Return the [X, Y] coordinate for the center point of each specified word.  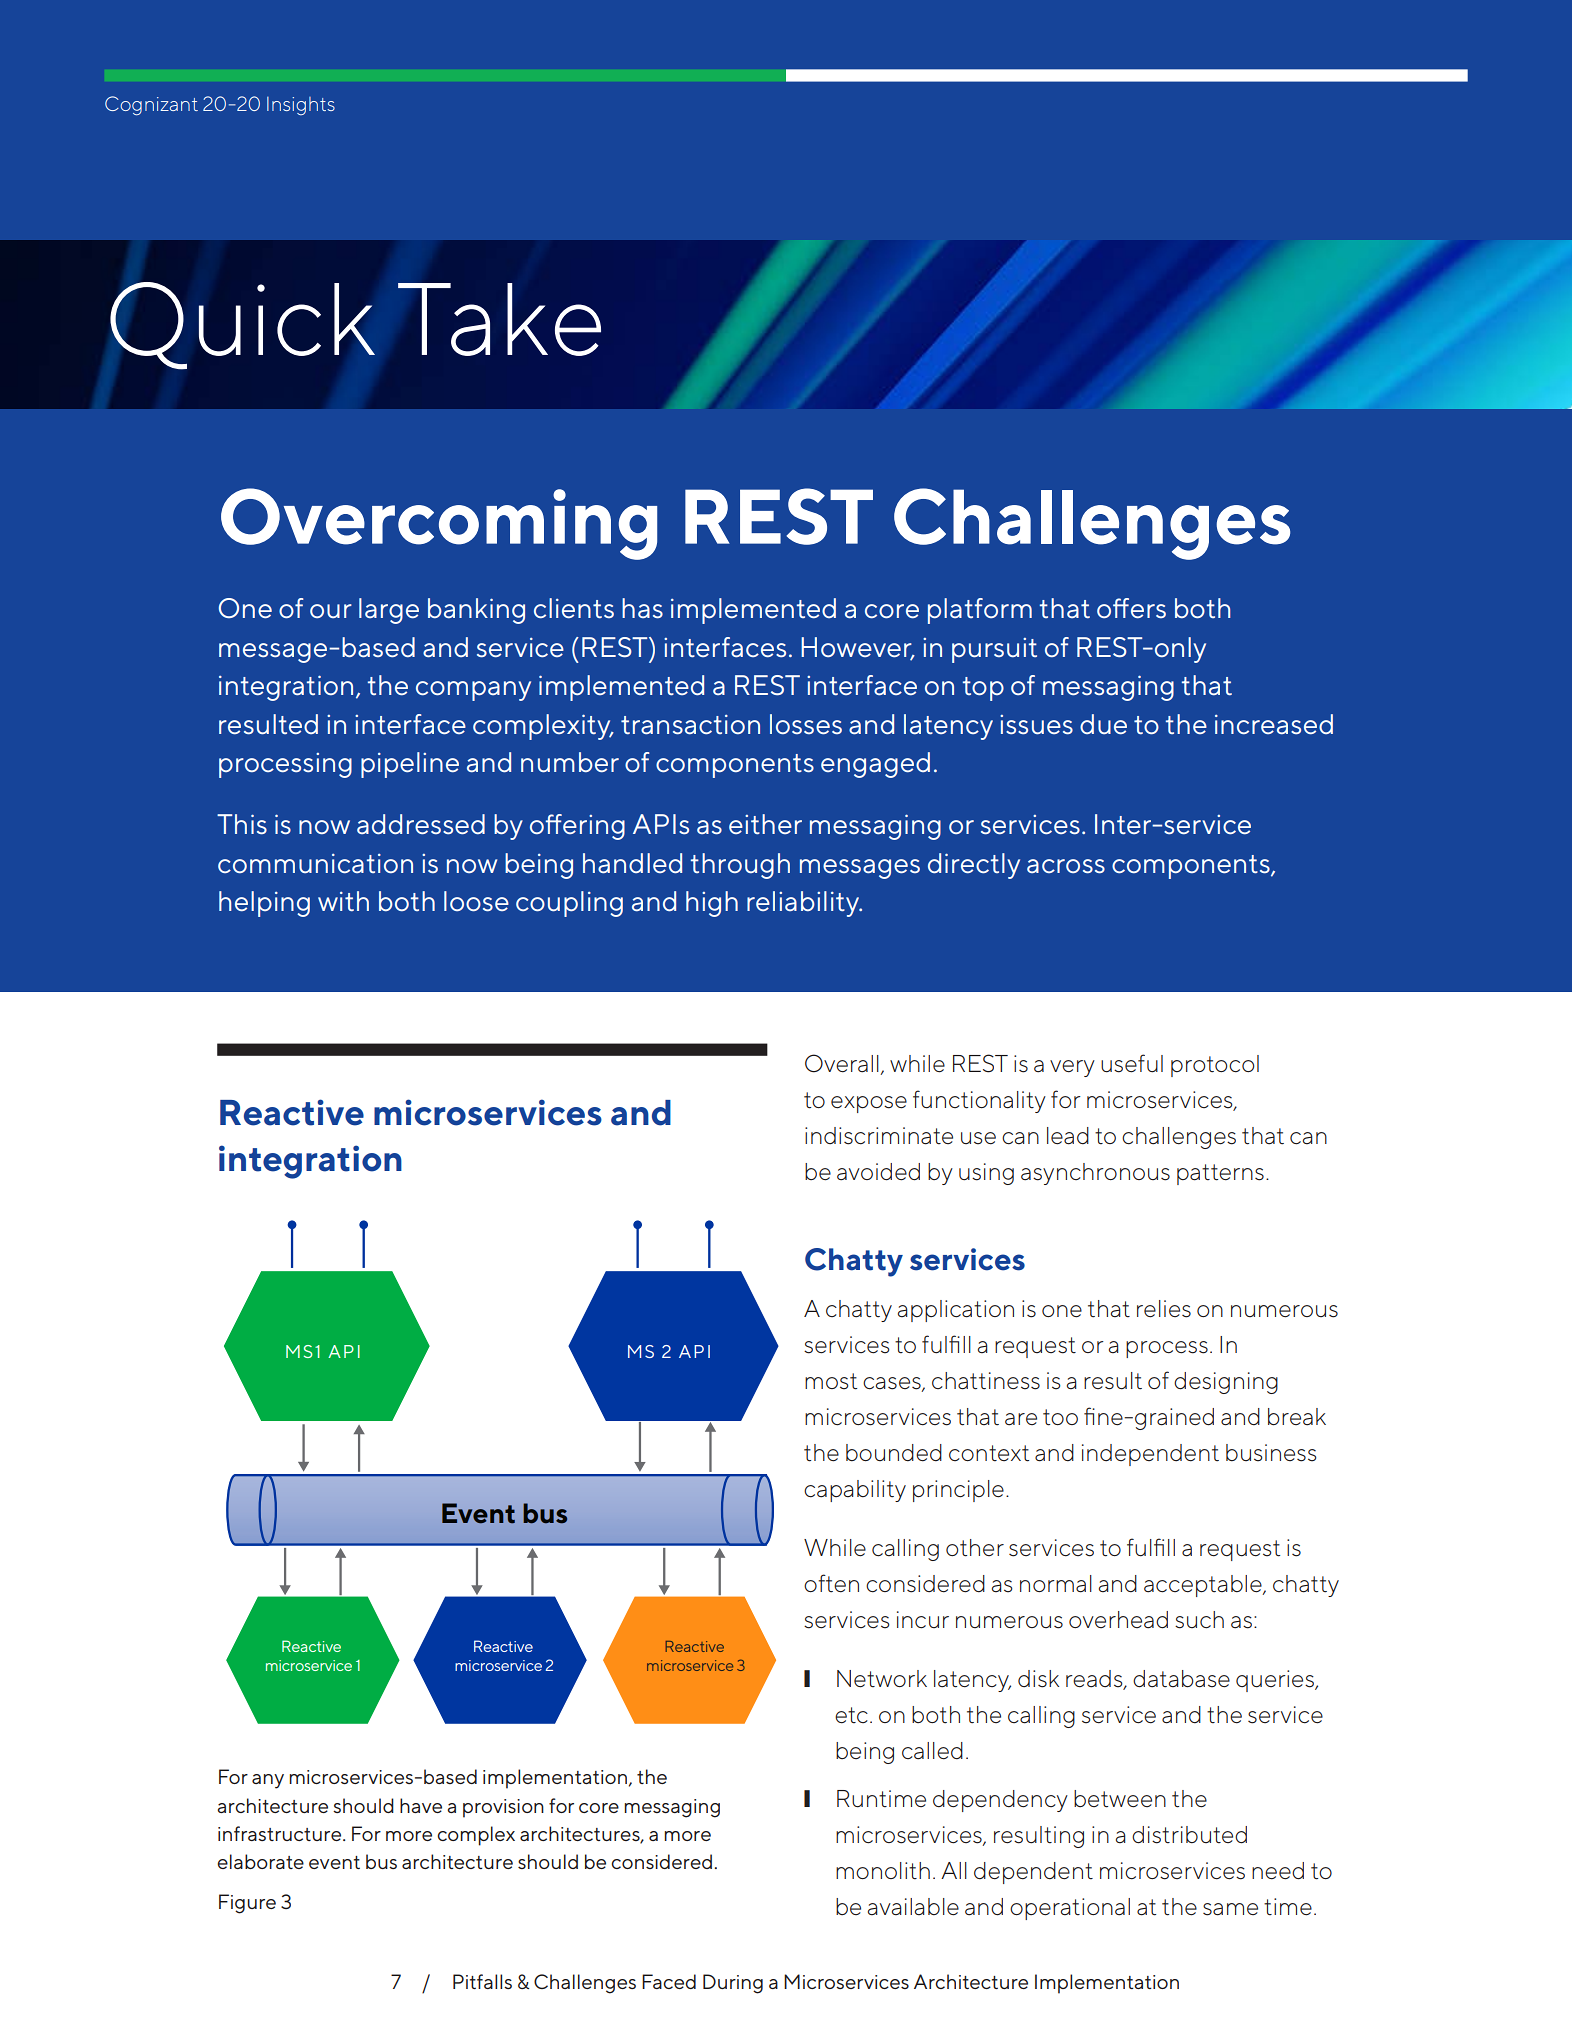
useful [1132, 1063]
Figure [247, 1904]
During [733, 1984]
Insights [301, 106]
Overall [842, 1063]
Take [499, 319]
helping [264, 904]
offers [1131, 608]
